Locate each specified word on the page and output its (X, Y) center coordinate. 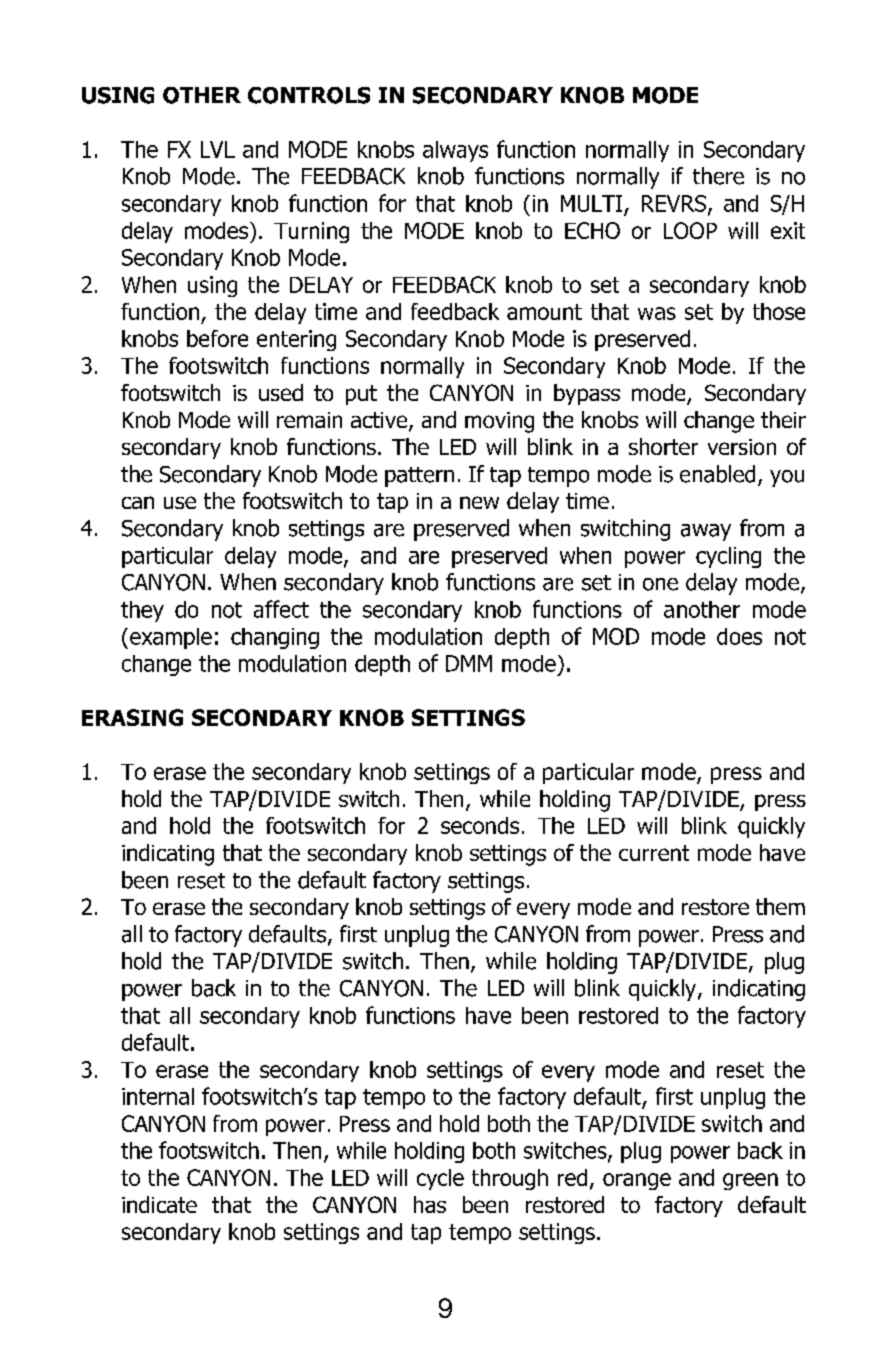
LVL (218, 149)
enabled (717, 474)
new (479, 502)
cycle (440, 1179)
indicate (159, 1204)
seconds (480, 825)
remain (309, 420)
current (654, 853)
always (455, 151)
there (718, 176)
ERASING (132, 717)
